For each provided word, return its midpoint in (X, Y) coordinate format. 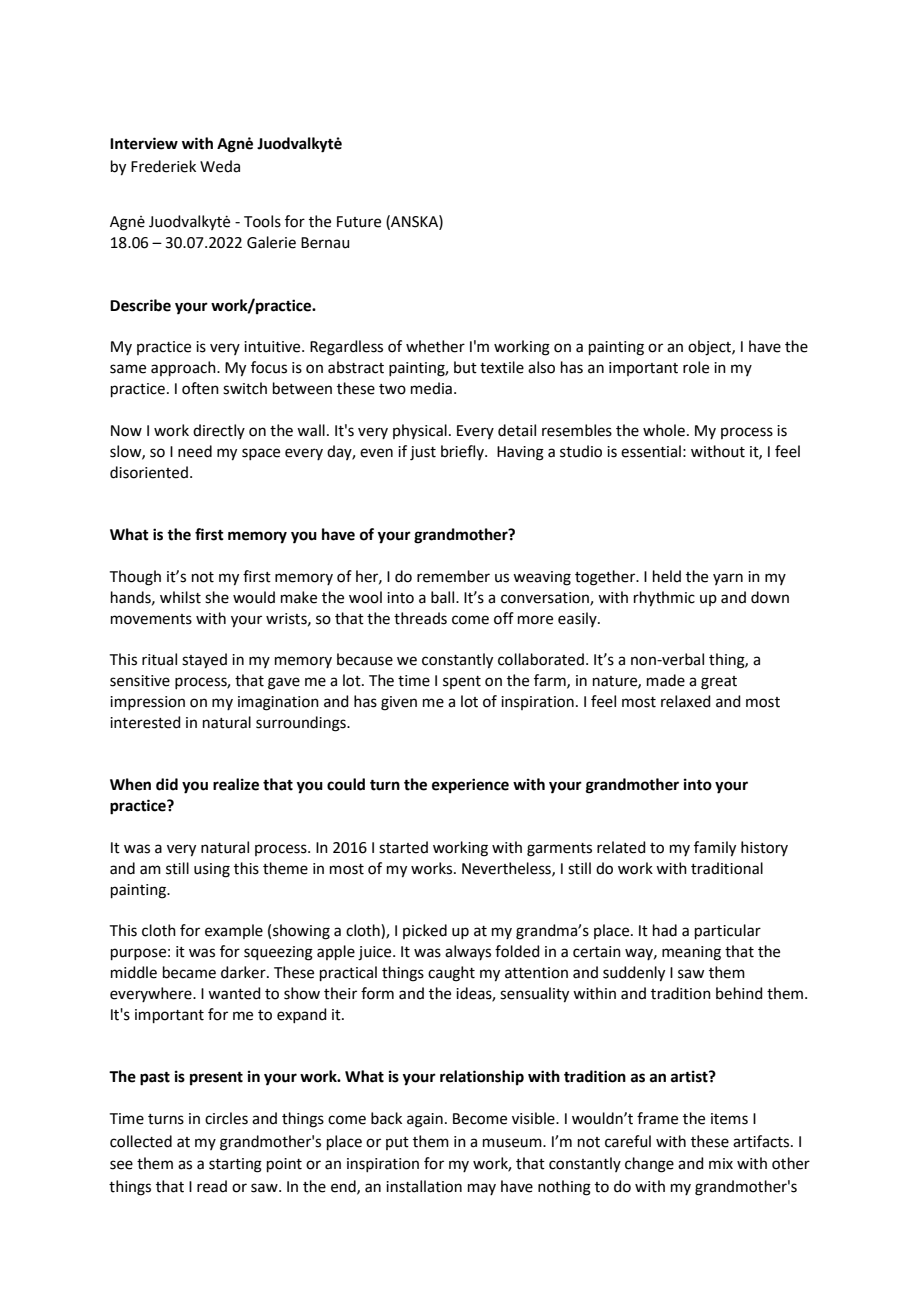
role (696, 367)
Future (359, 222)
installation (424, 1186)
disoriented (149, 472)
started (403, 847)
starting (235, 1165)
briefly (463, 452)
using (212, 870)
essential (651, 451)
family (715, 849)
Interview (144, 143)
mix (721, 1163)
